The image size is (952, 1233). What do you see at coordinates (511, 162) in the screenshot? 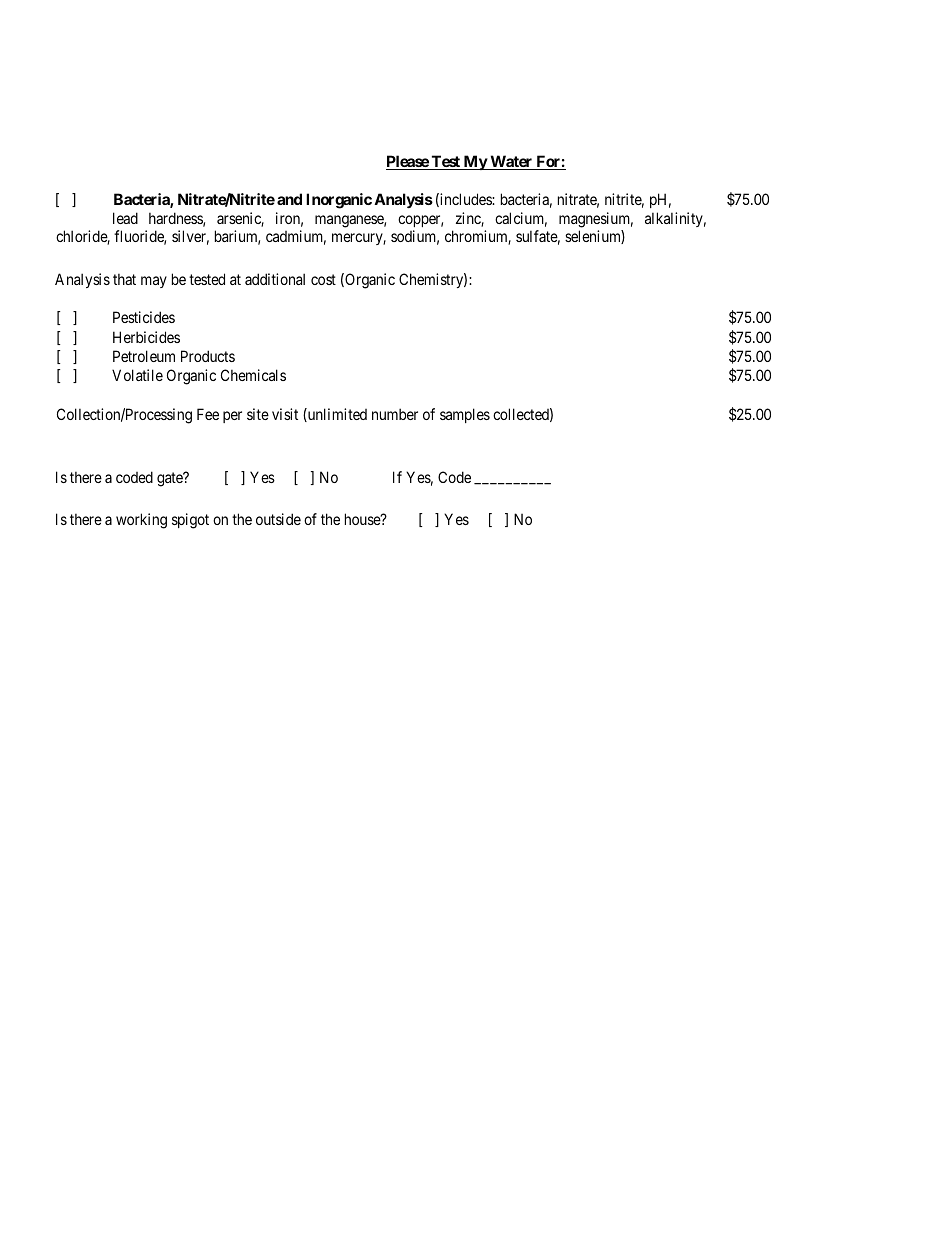
I see `Water` at bounding box center [511, 162].
